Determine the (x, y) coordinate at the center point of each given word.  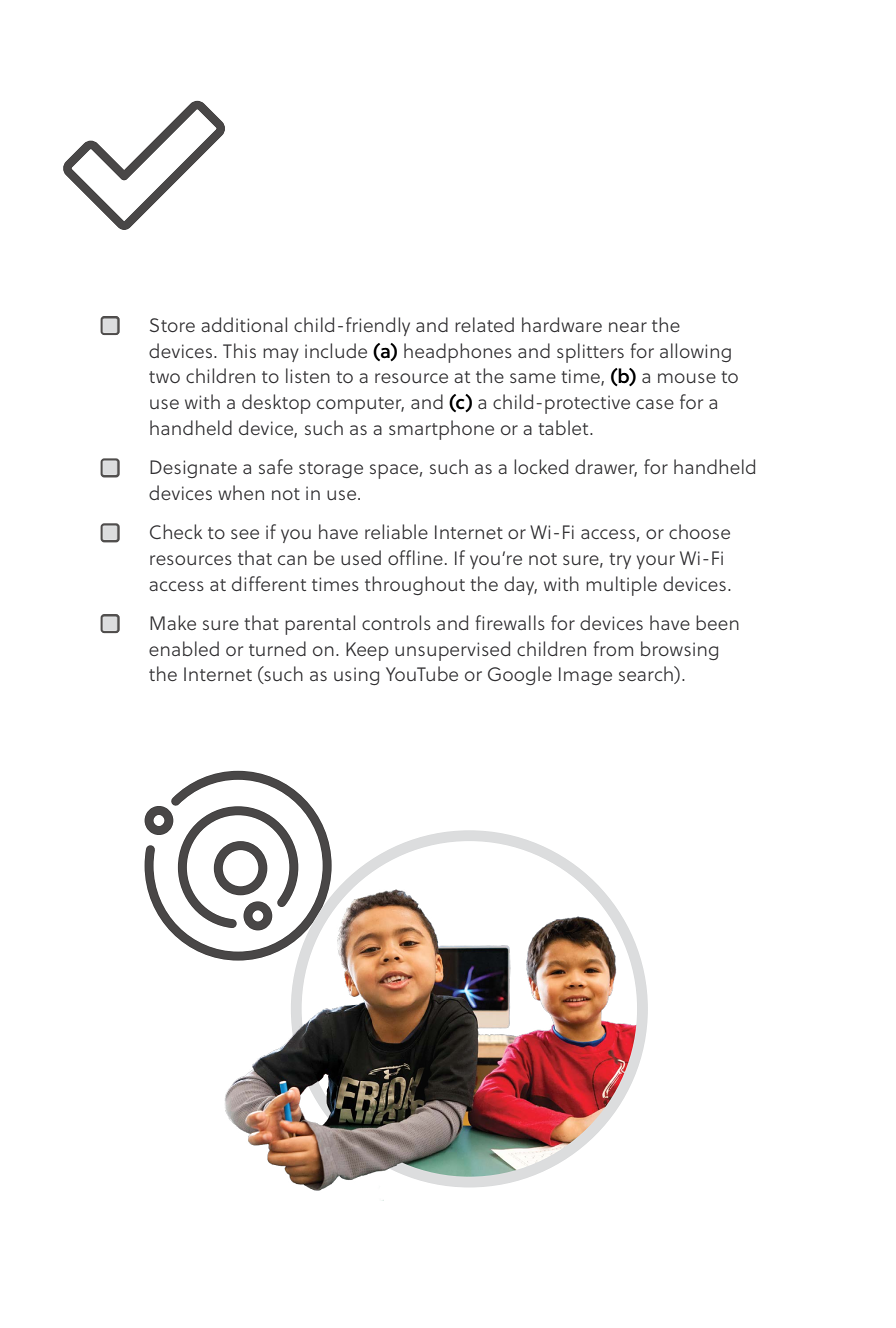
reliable (396, 531)
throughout (415, 585)
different (269, 583)
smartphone (441, 430)
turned (277, 648)
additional (244, 324)
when (241, 492)
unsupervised (452, 651)
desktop (276, 404)
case (655, 404)
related (484, 324)
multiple (621, 586)
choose (699, 531)
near (628, 327)
